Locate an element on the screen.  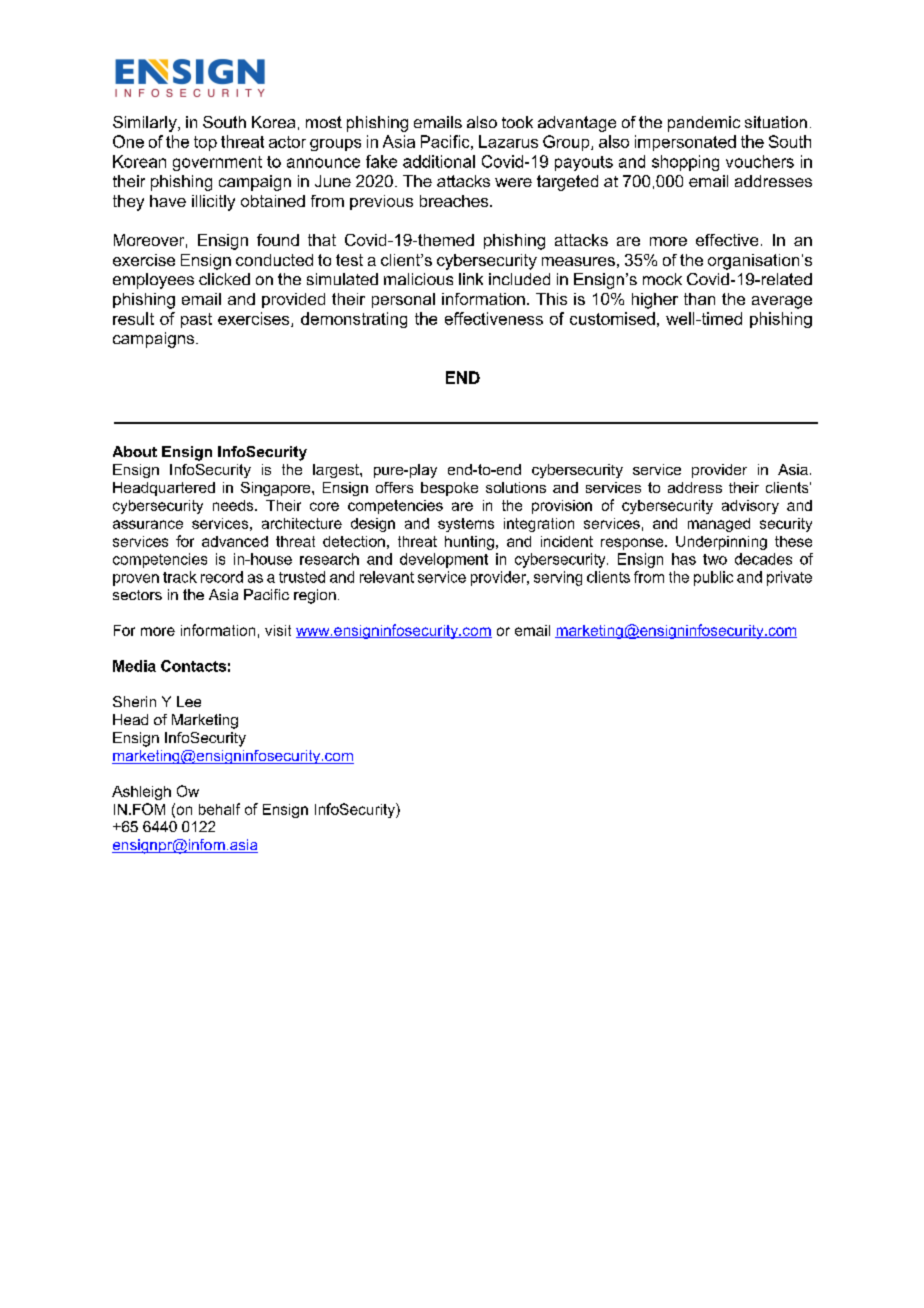
customised is located at coordinates (612, 318).
